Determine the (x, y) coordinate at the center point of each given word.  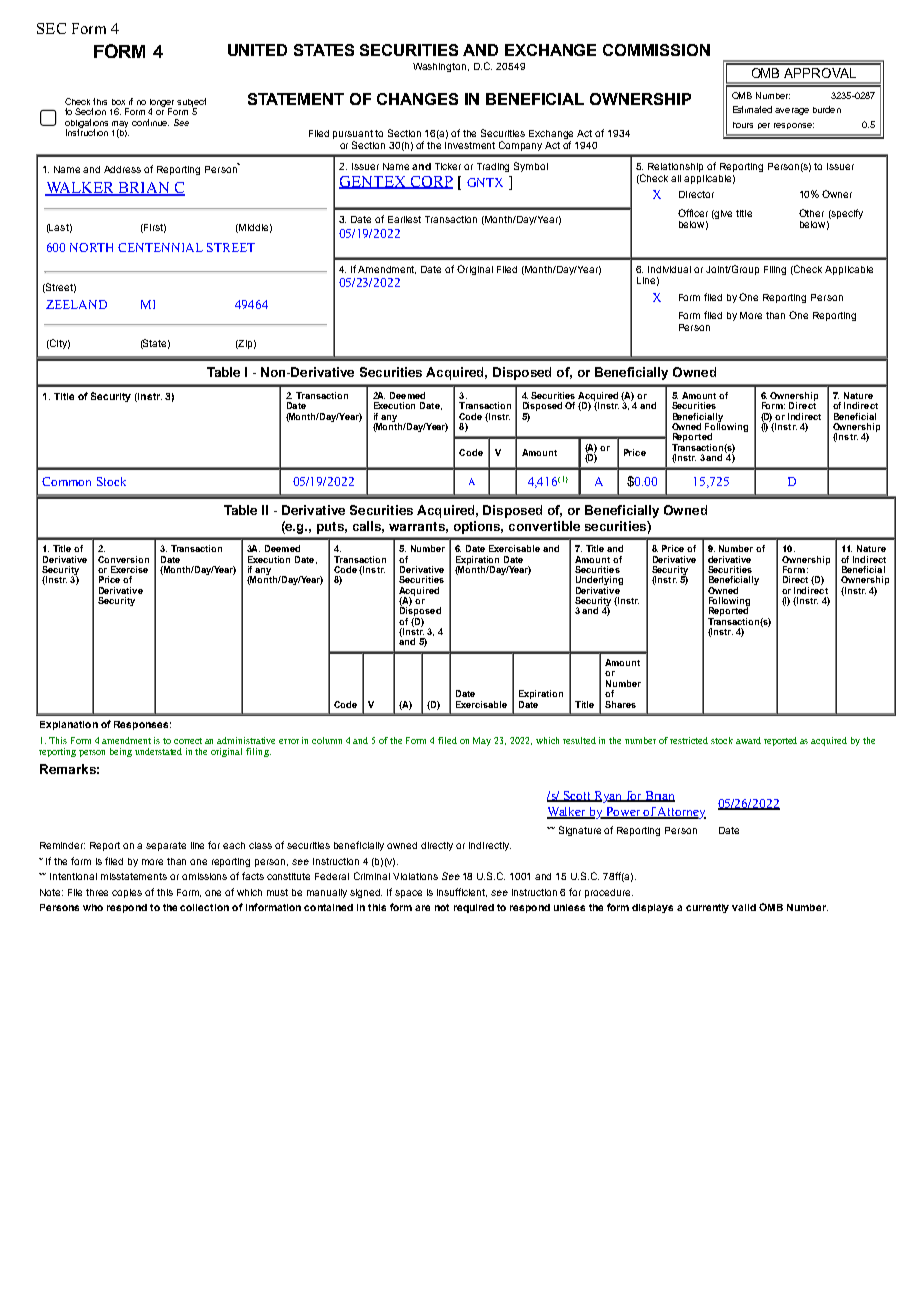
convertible (544, 526)
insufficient (462, 892)
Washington (441, 67)
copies (127, 893)
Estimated (752, 109)
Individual (669, 269)
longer (162, 104)
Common (66, 481)
